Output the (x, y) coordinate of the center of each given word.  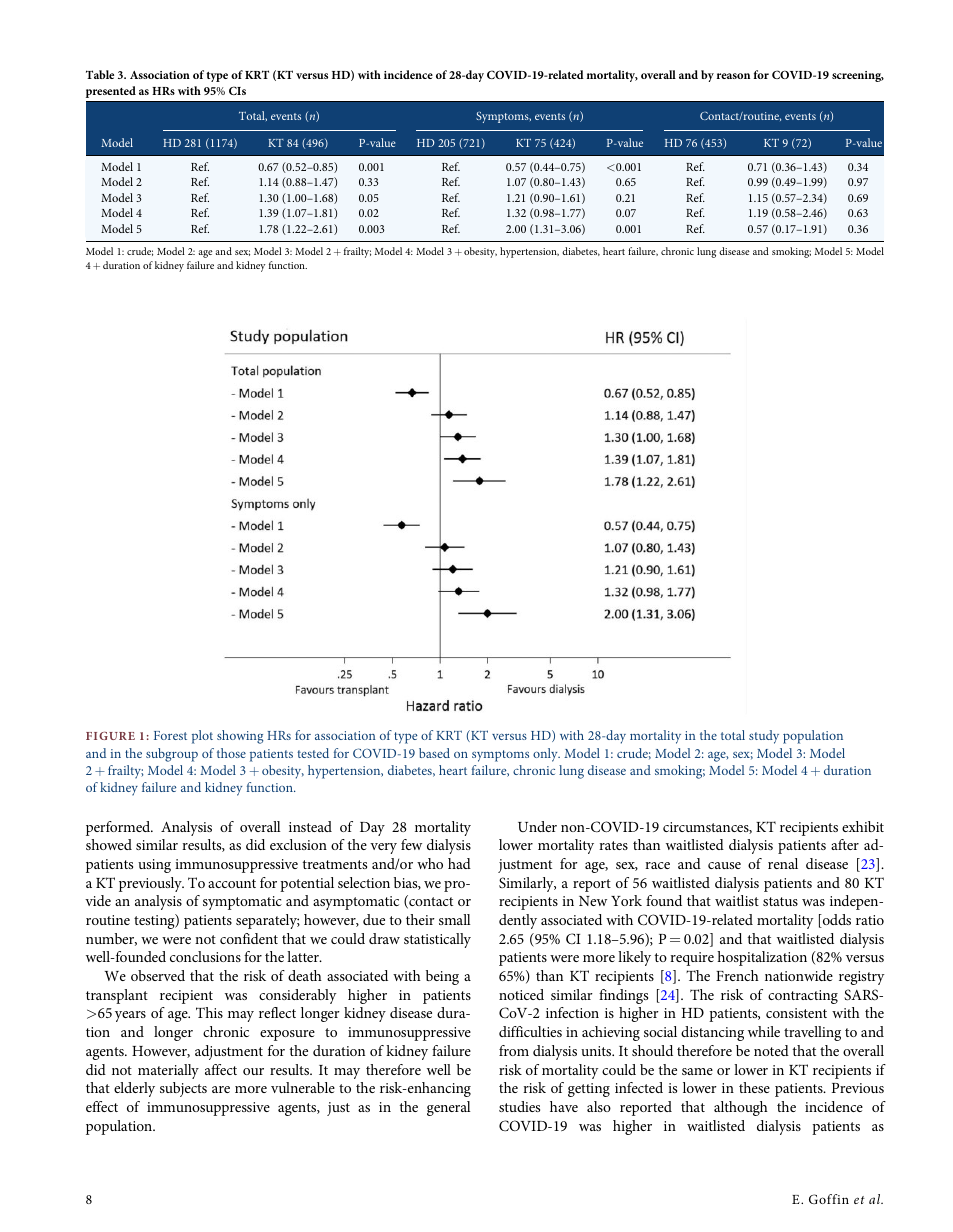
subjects (183, 1089)
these (754, 1087)
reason (733, 76)
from (514, 1050)
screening (858, 76)
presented (111, 92)
